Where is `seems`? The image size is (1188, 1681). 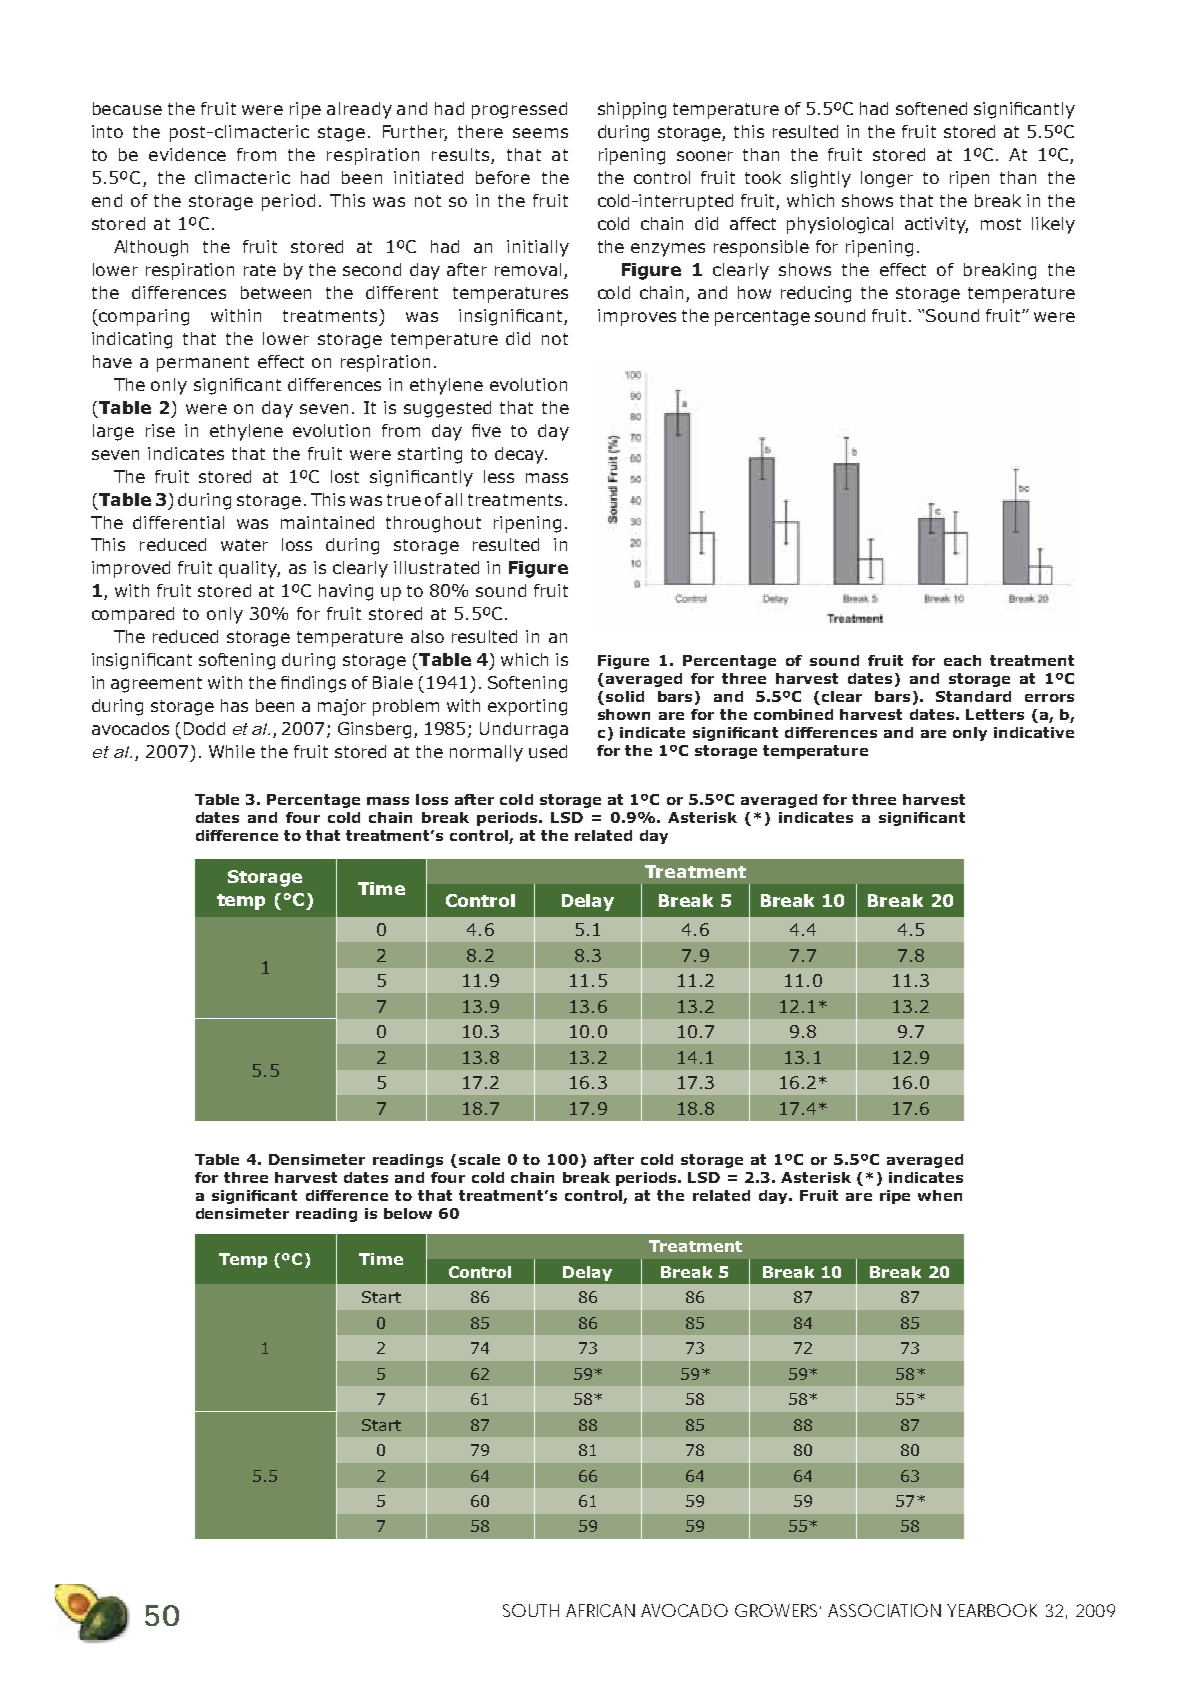
seems is located at coordinates (540, 133).
